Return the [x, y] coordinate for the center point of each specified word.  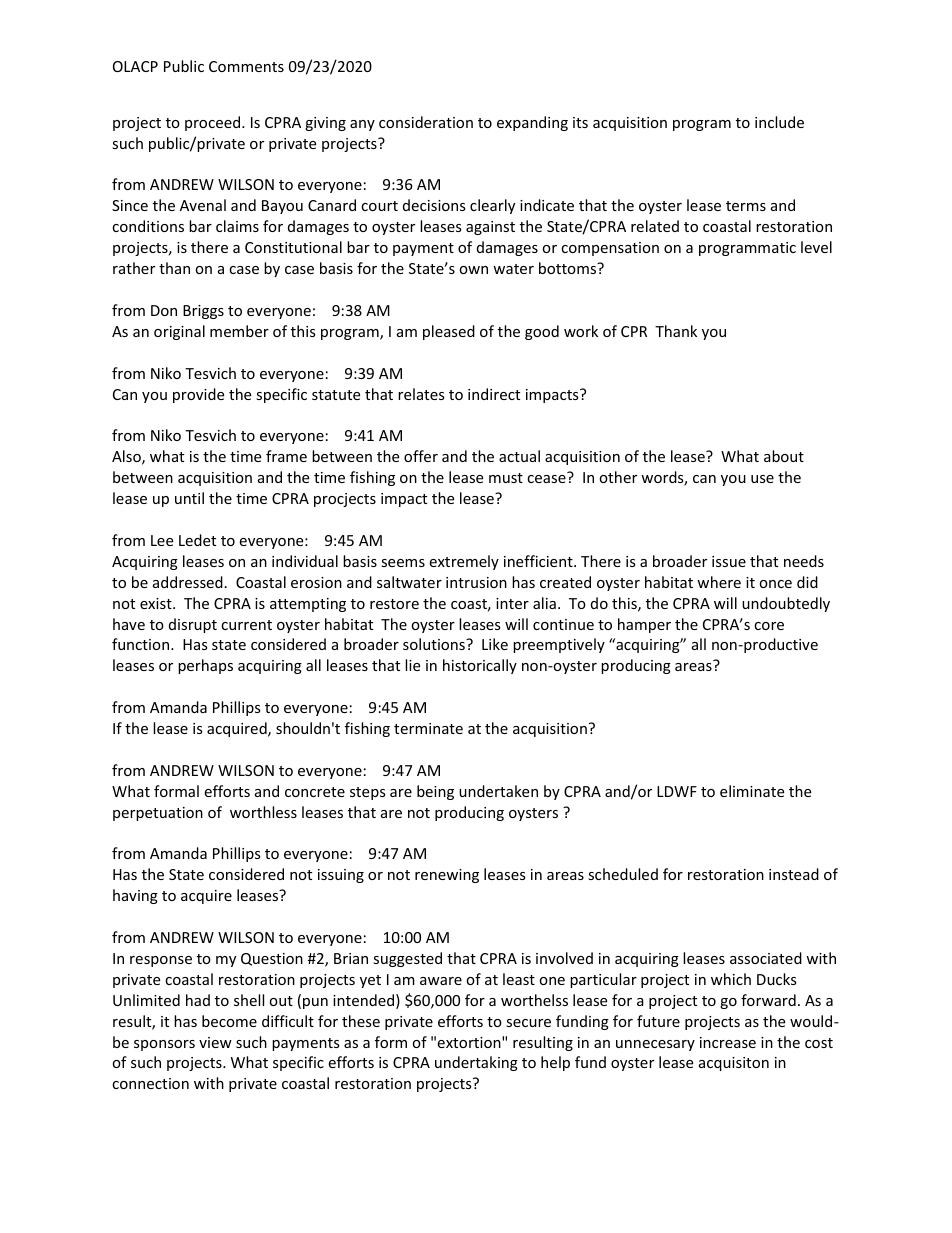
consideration [426, 122]
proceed [214, 123]
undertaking [476, 1063]
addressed [188, 582]
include [779, 122]
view [215, 1042]
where [719, 582]
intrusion [476, 582]
